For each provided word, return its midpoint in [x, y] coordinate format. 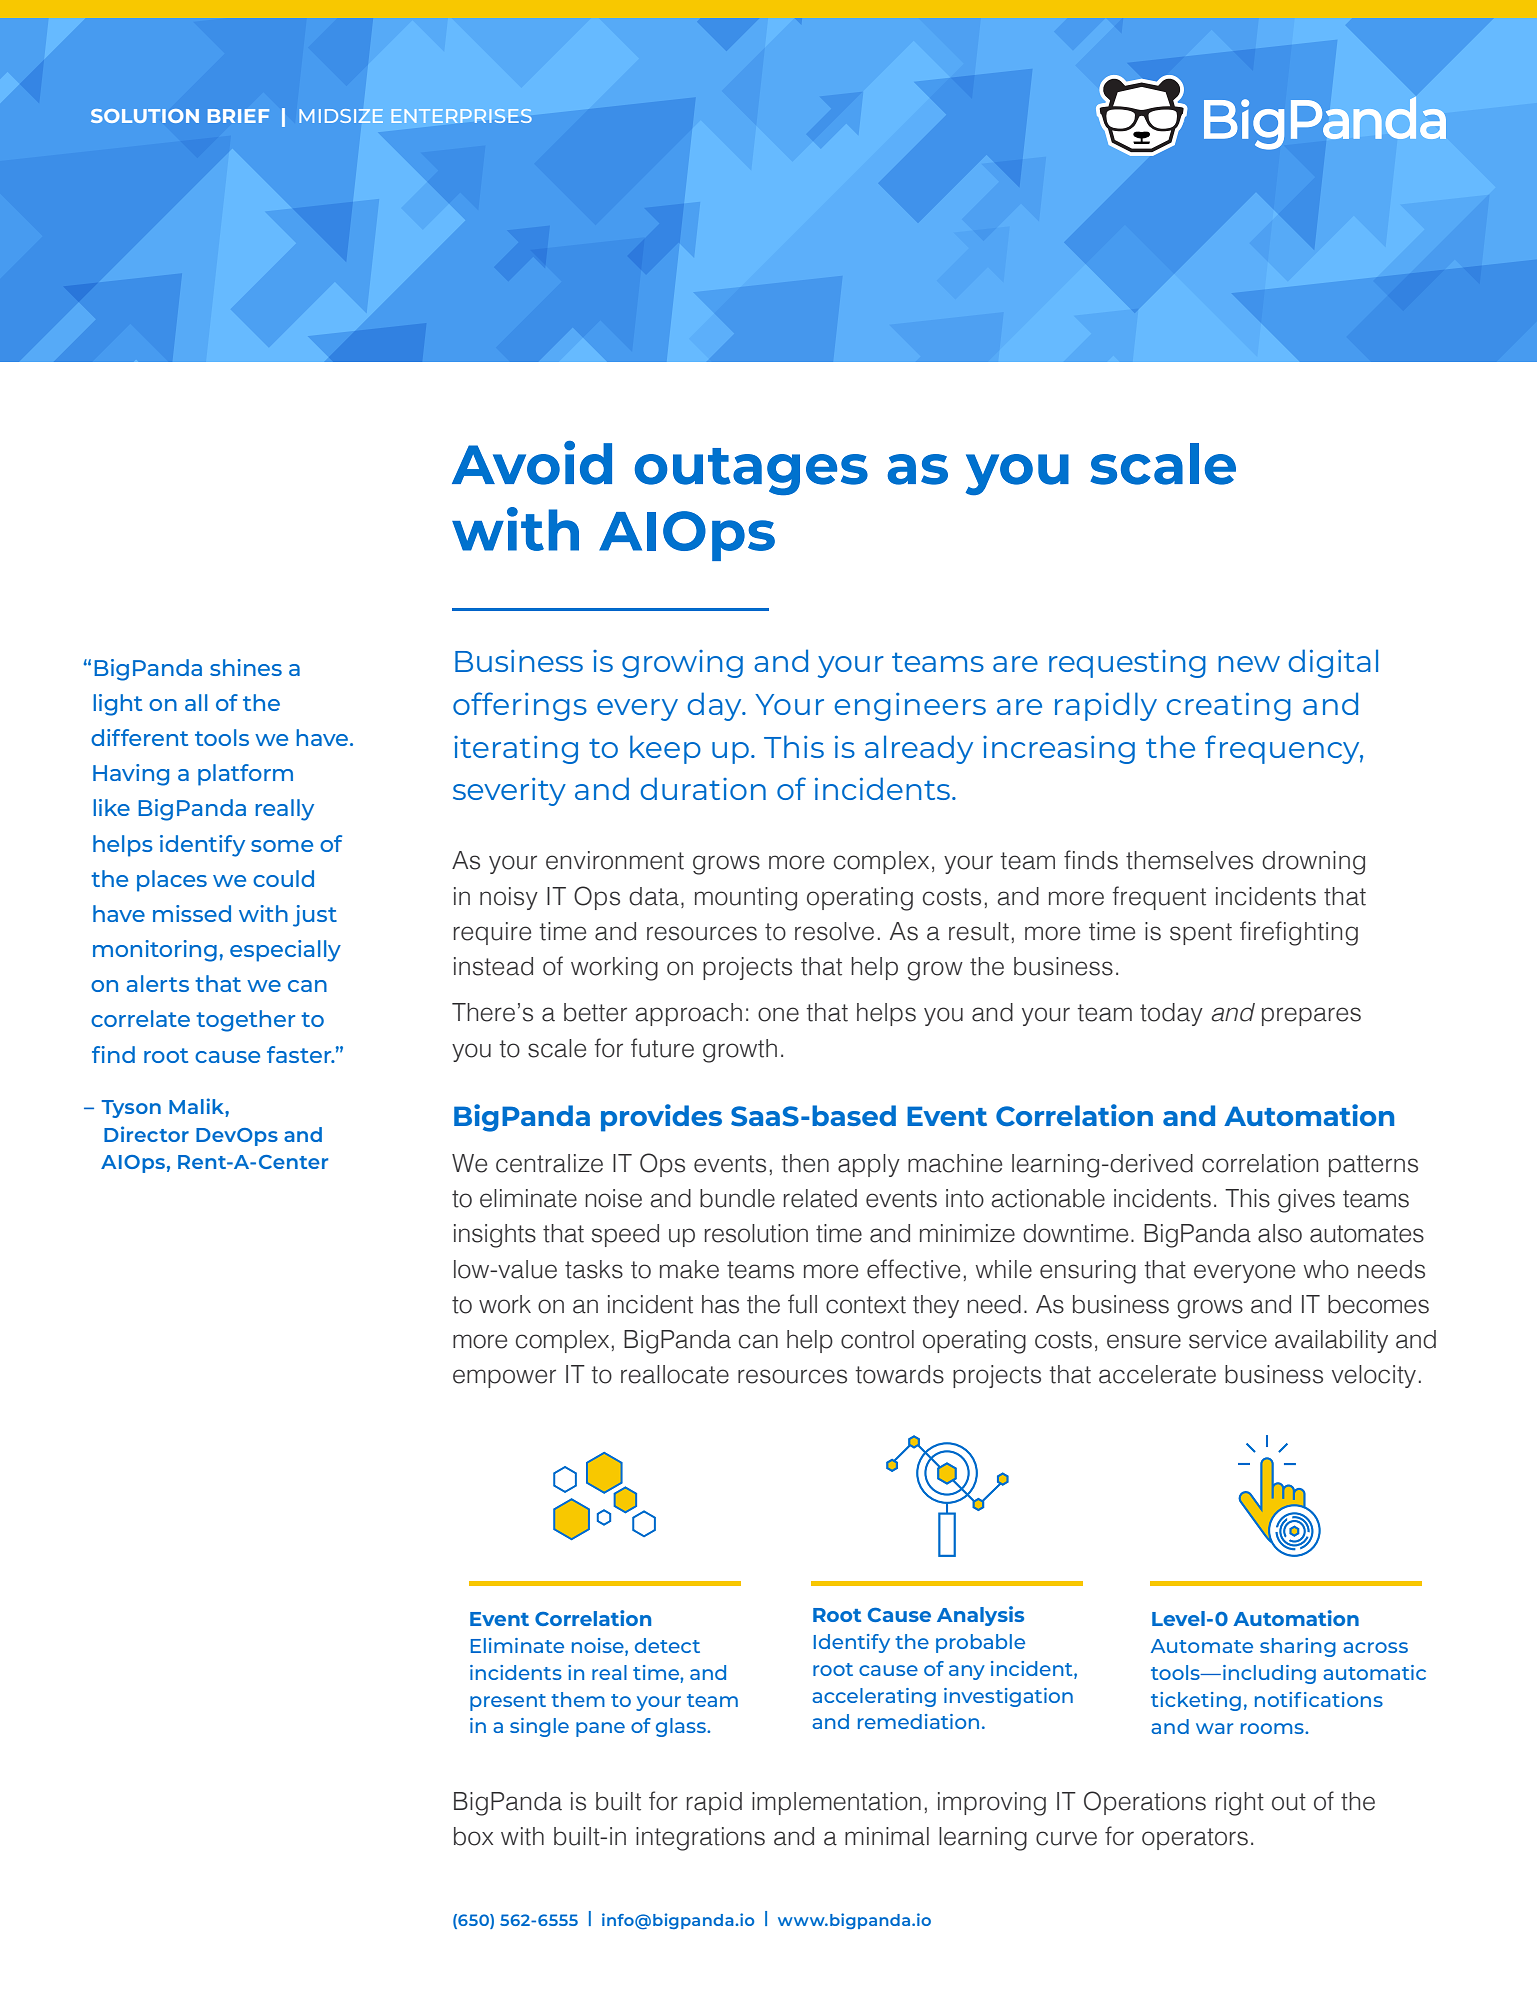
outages [751, 472]
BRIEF [238, 116]
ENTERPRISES [461, 116]
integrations [700, 1839]
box [473, 1836]
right [1240, 1804]
